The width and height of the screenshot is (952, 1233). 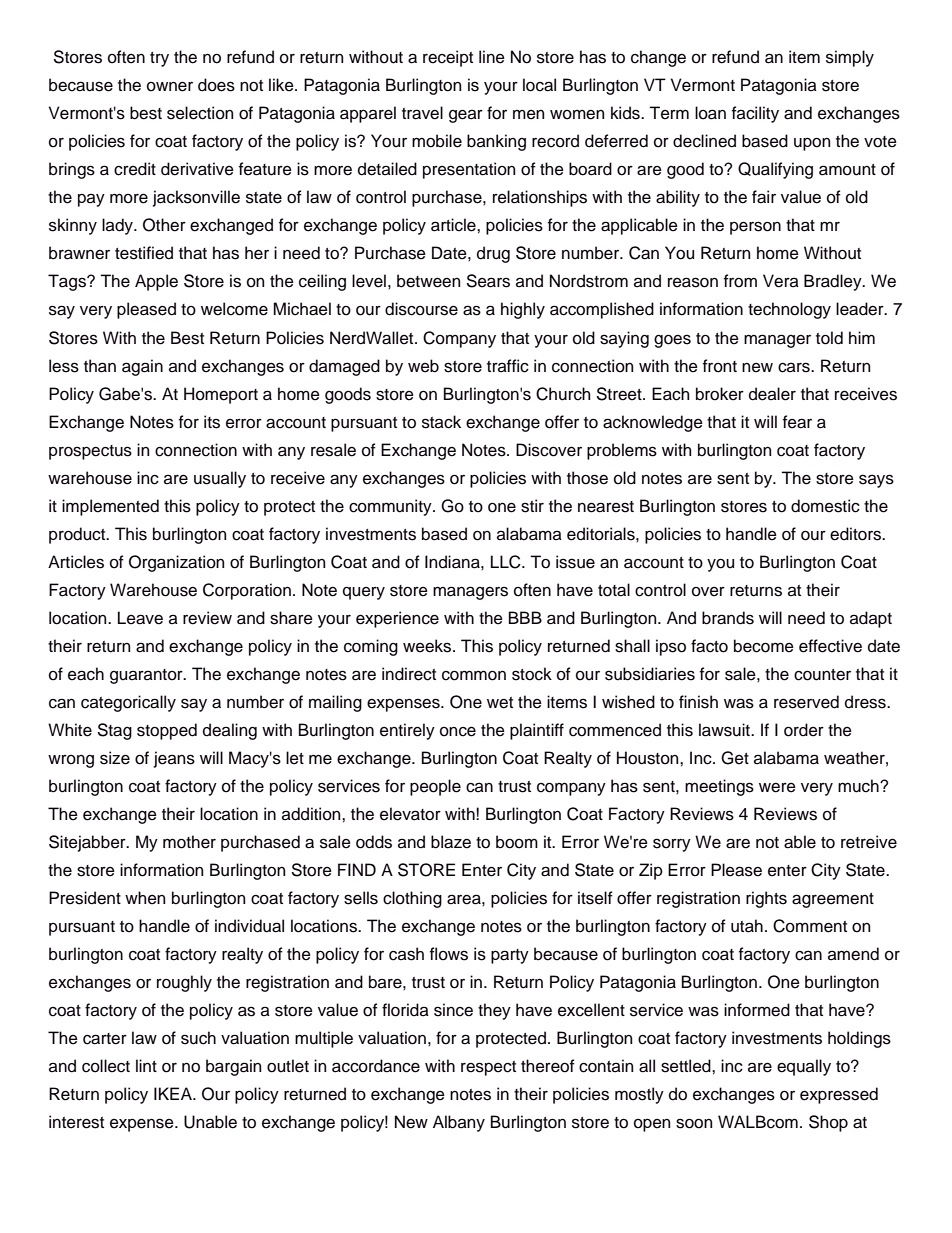 What do you see at coordinates (90, 452) in the screenshot?
I see `prospectus` at bounding box center [90, 452].
